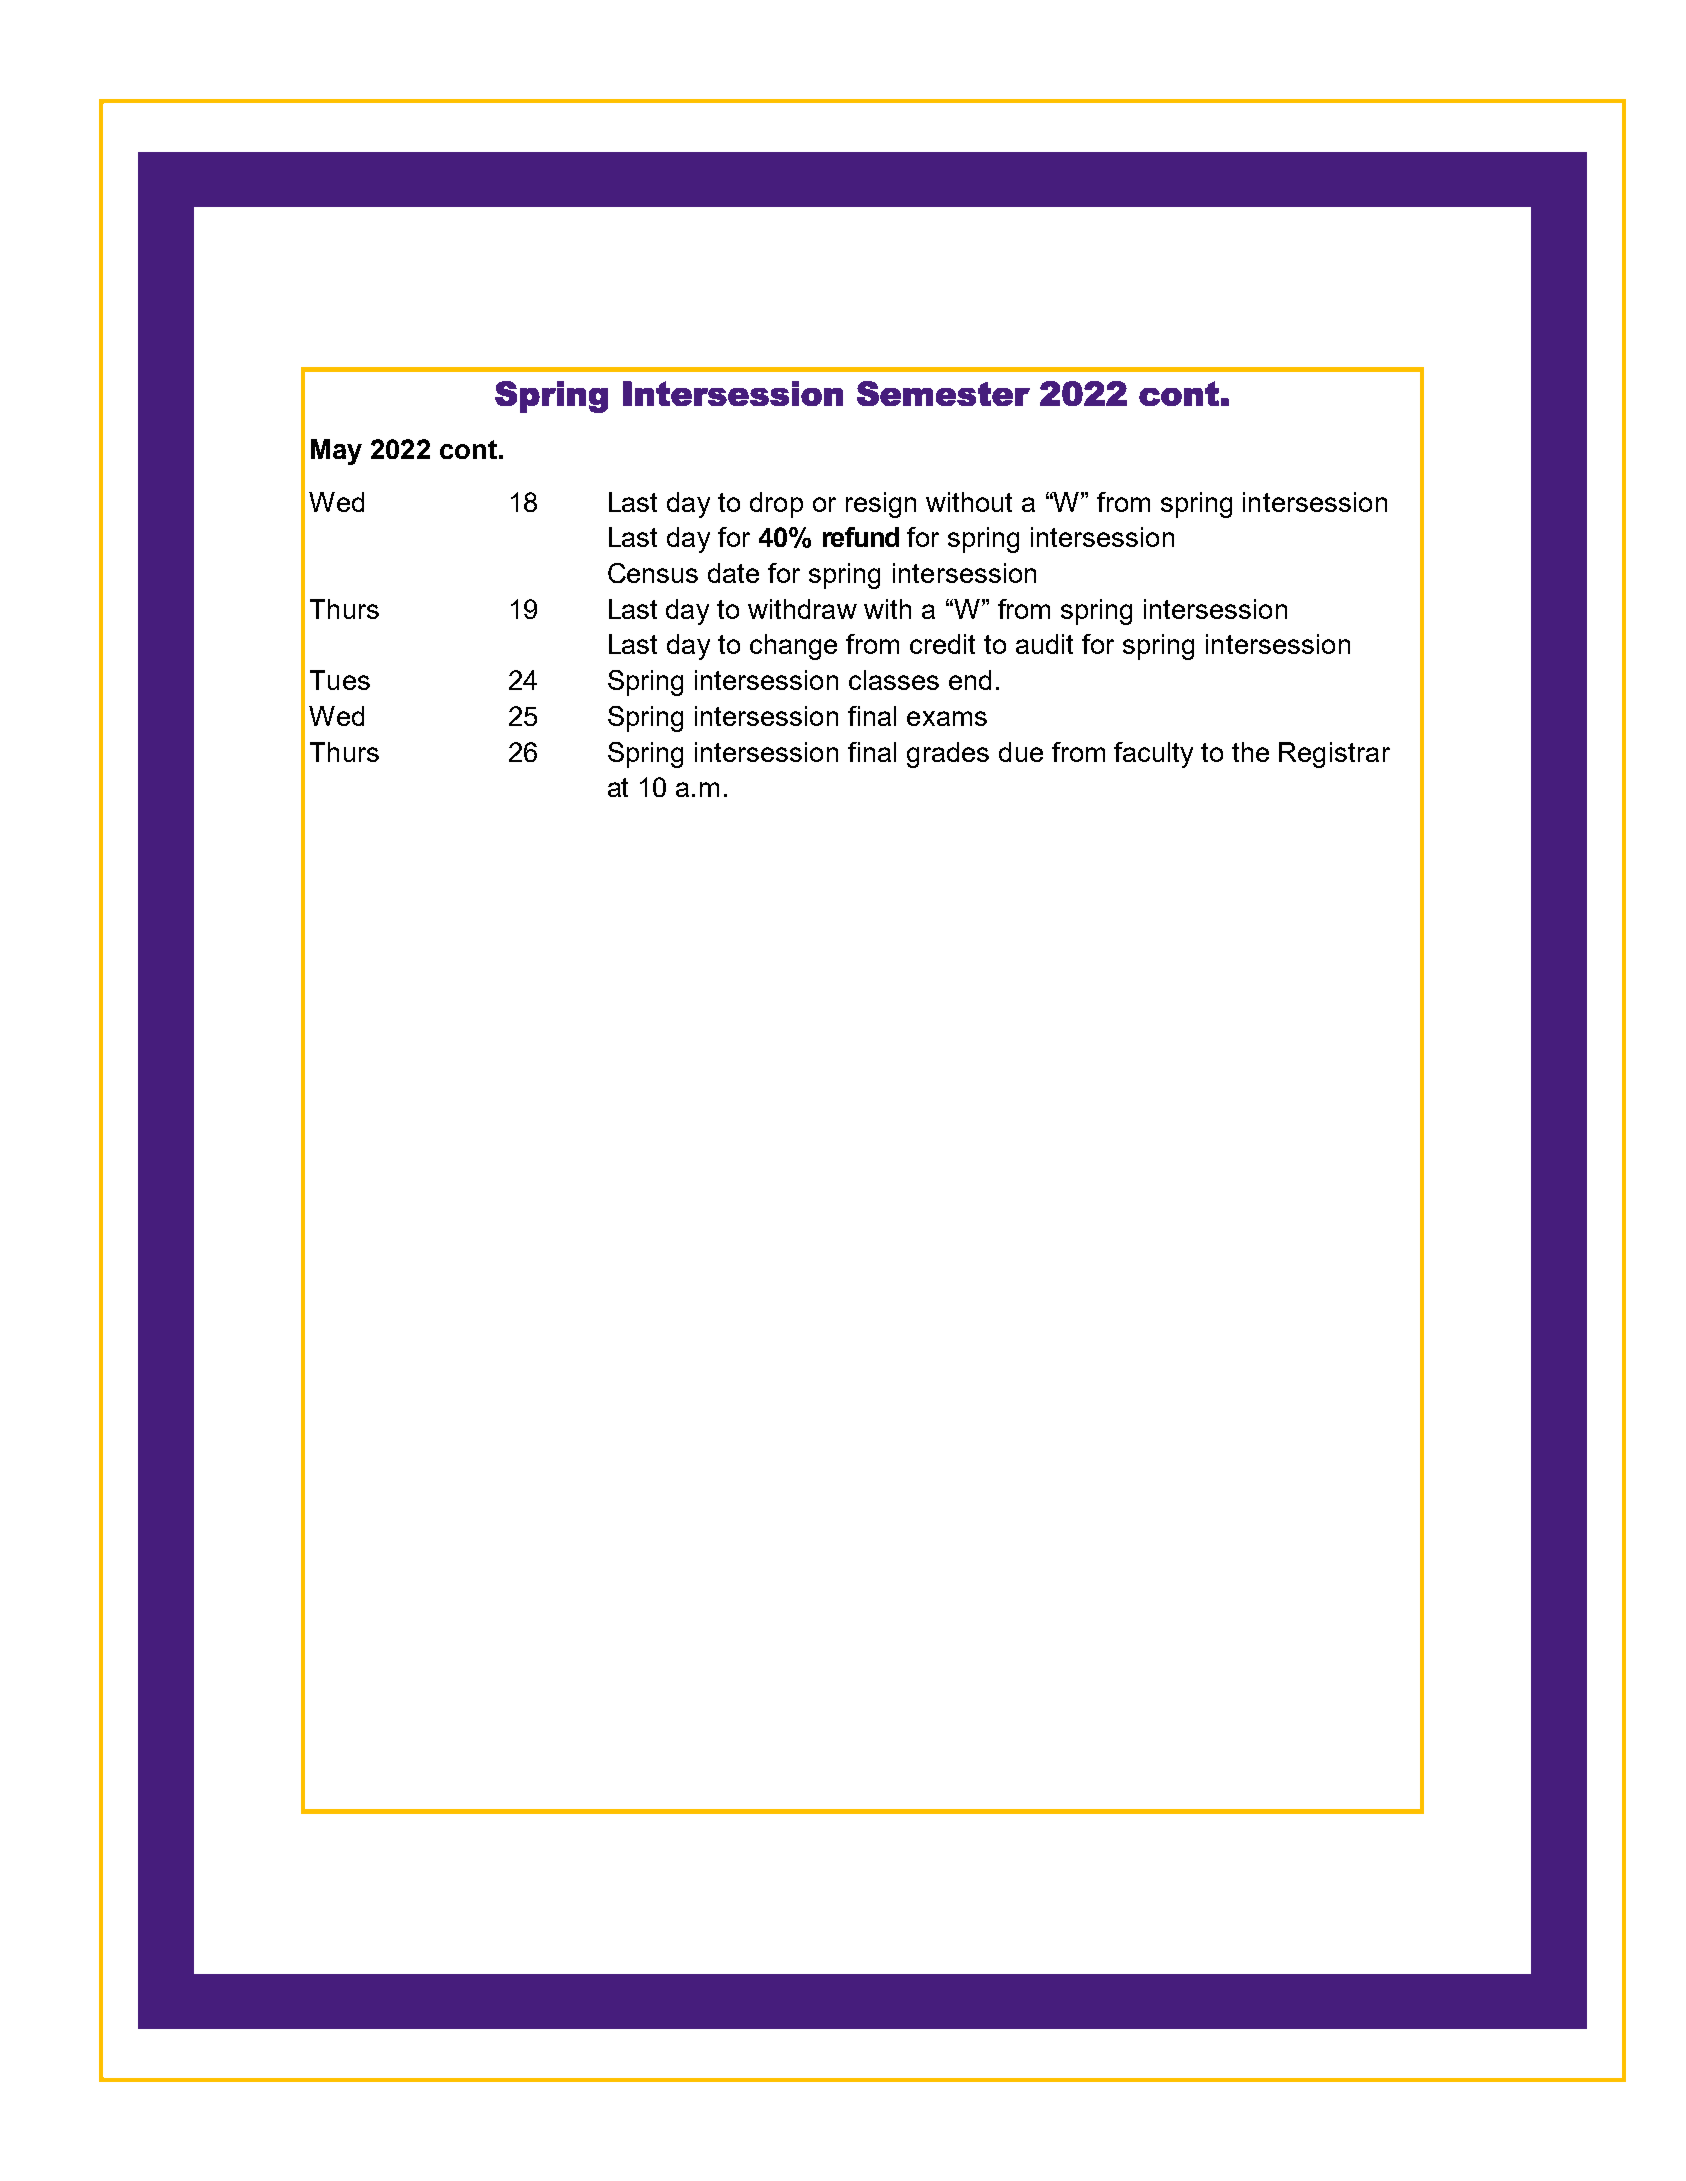 The width and height of the document is (1686, 2181). I want to click on Census, so click(653, 573).
